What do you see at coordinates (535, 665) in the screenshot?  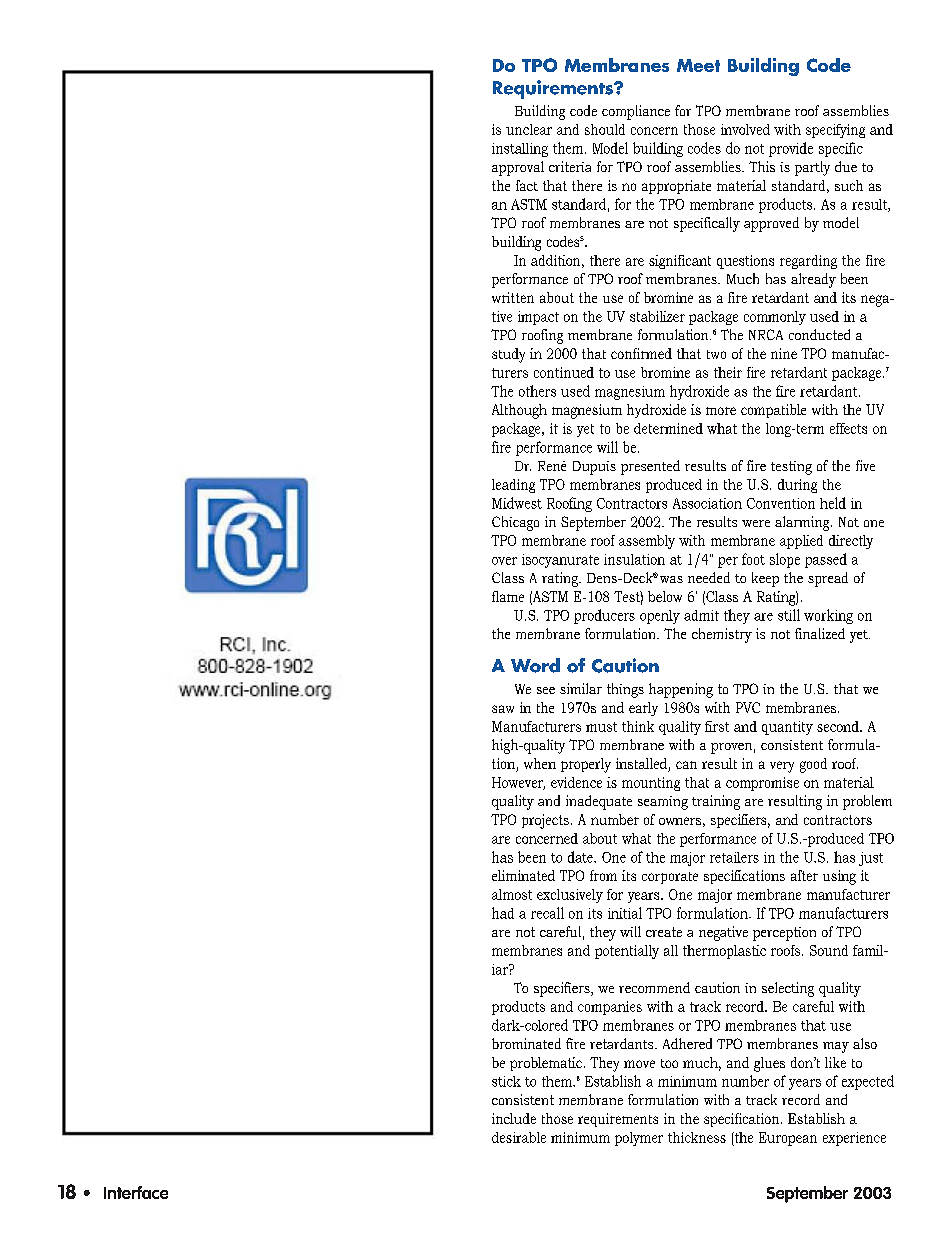 I see `Word` at bounding box center [535, 665].
